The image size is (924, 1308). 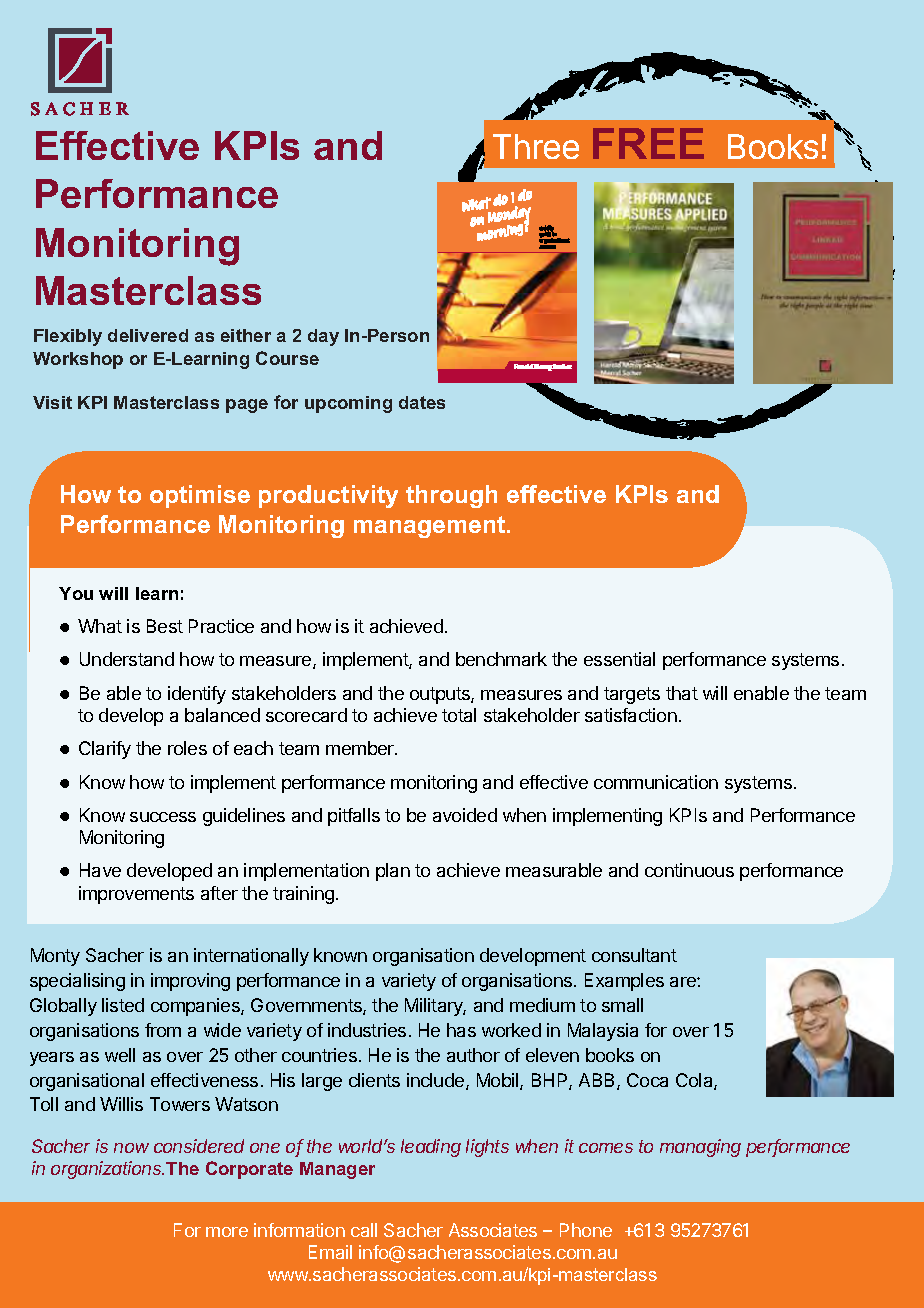 I want to click on member, so click(x=361, y=748).
